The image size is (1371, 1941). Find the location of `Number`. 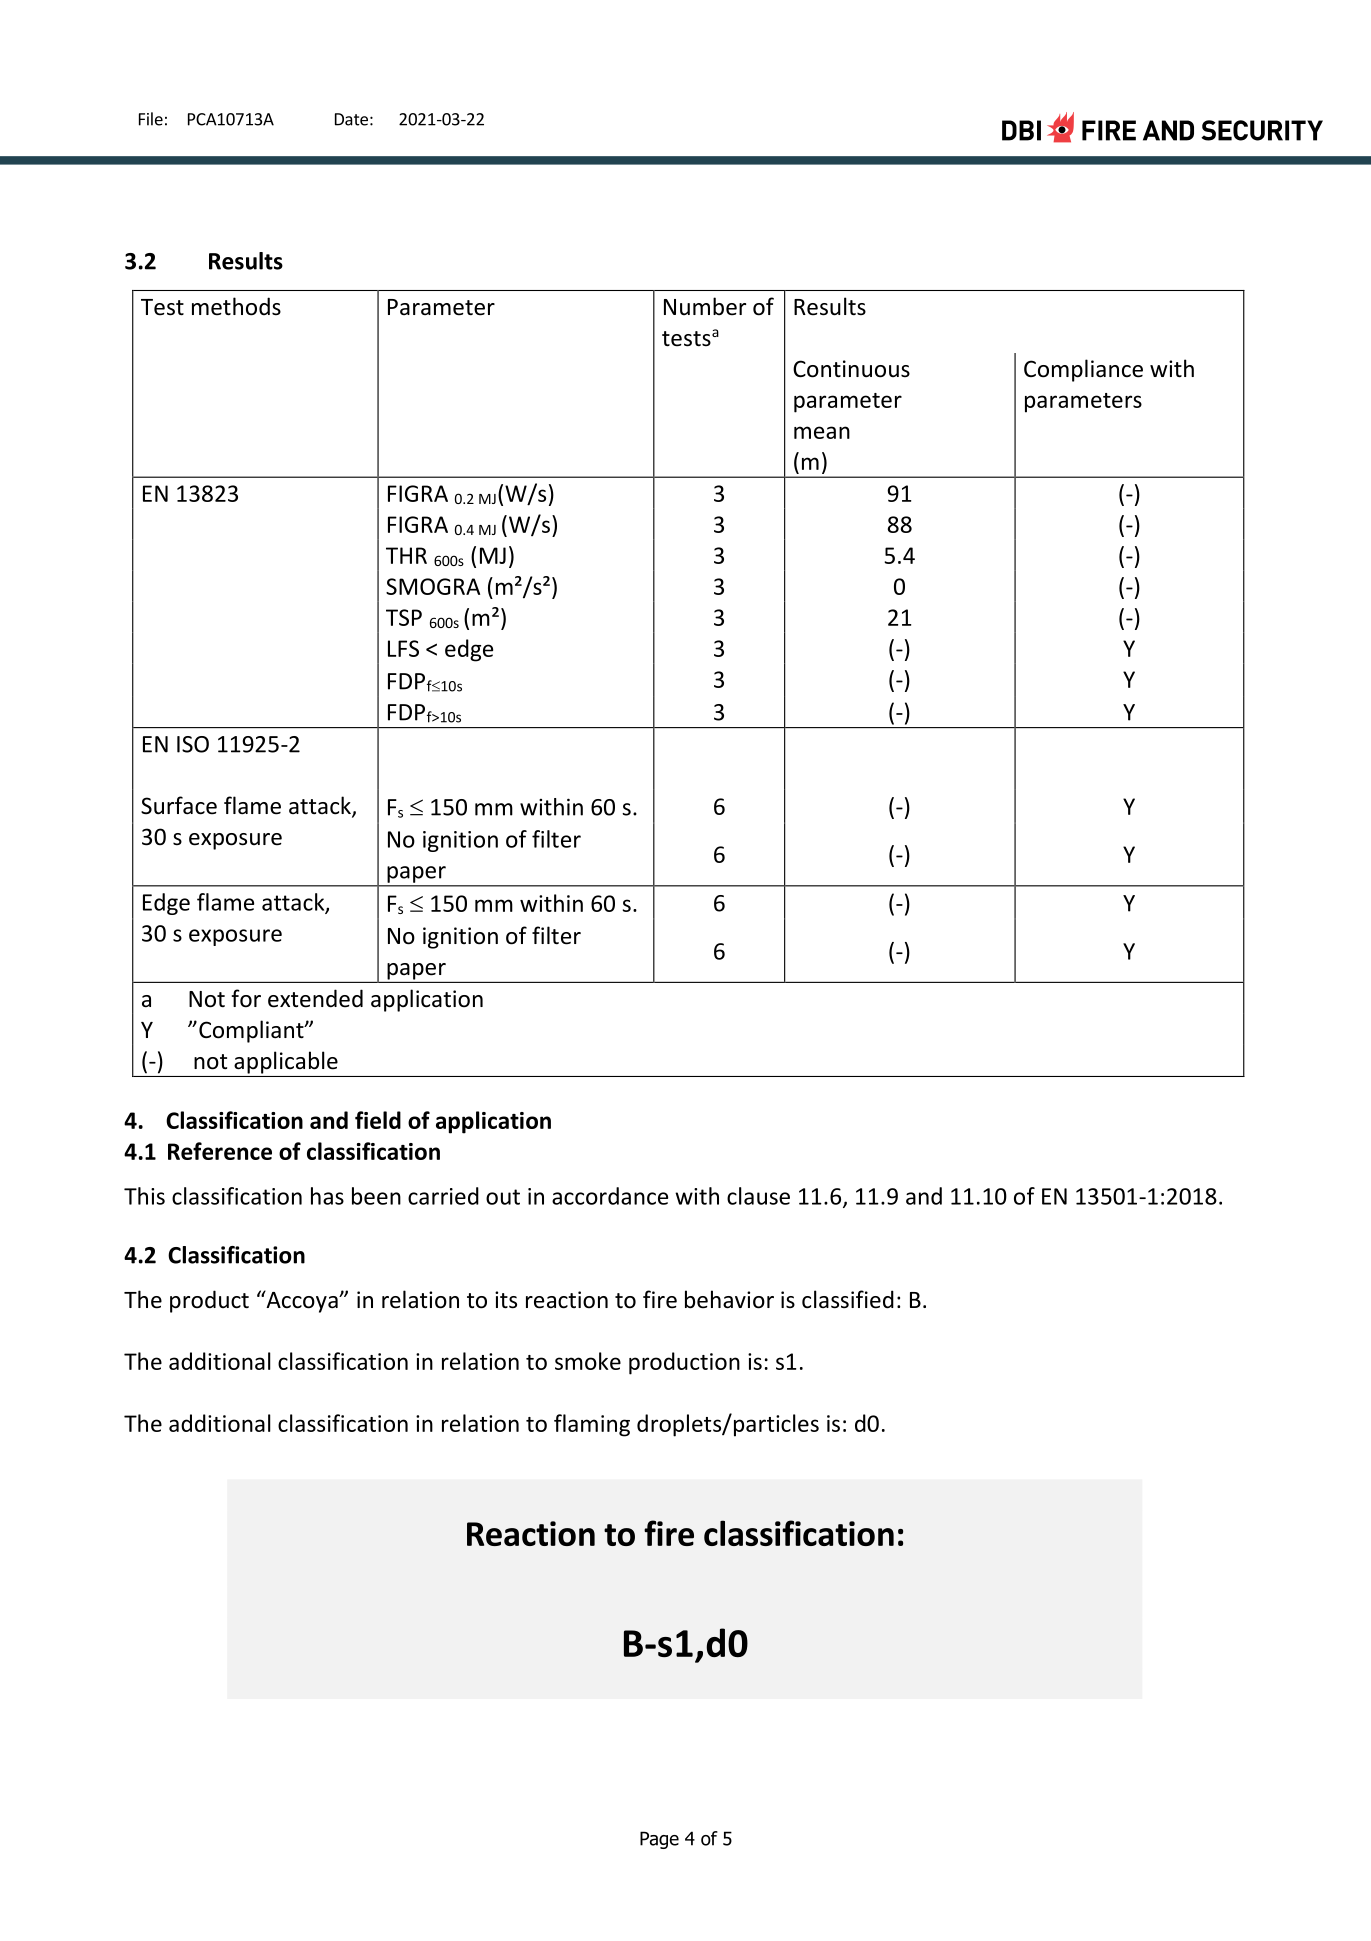

Number is located at coordinates (705, 306).
